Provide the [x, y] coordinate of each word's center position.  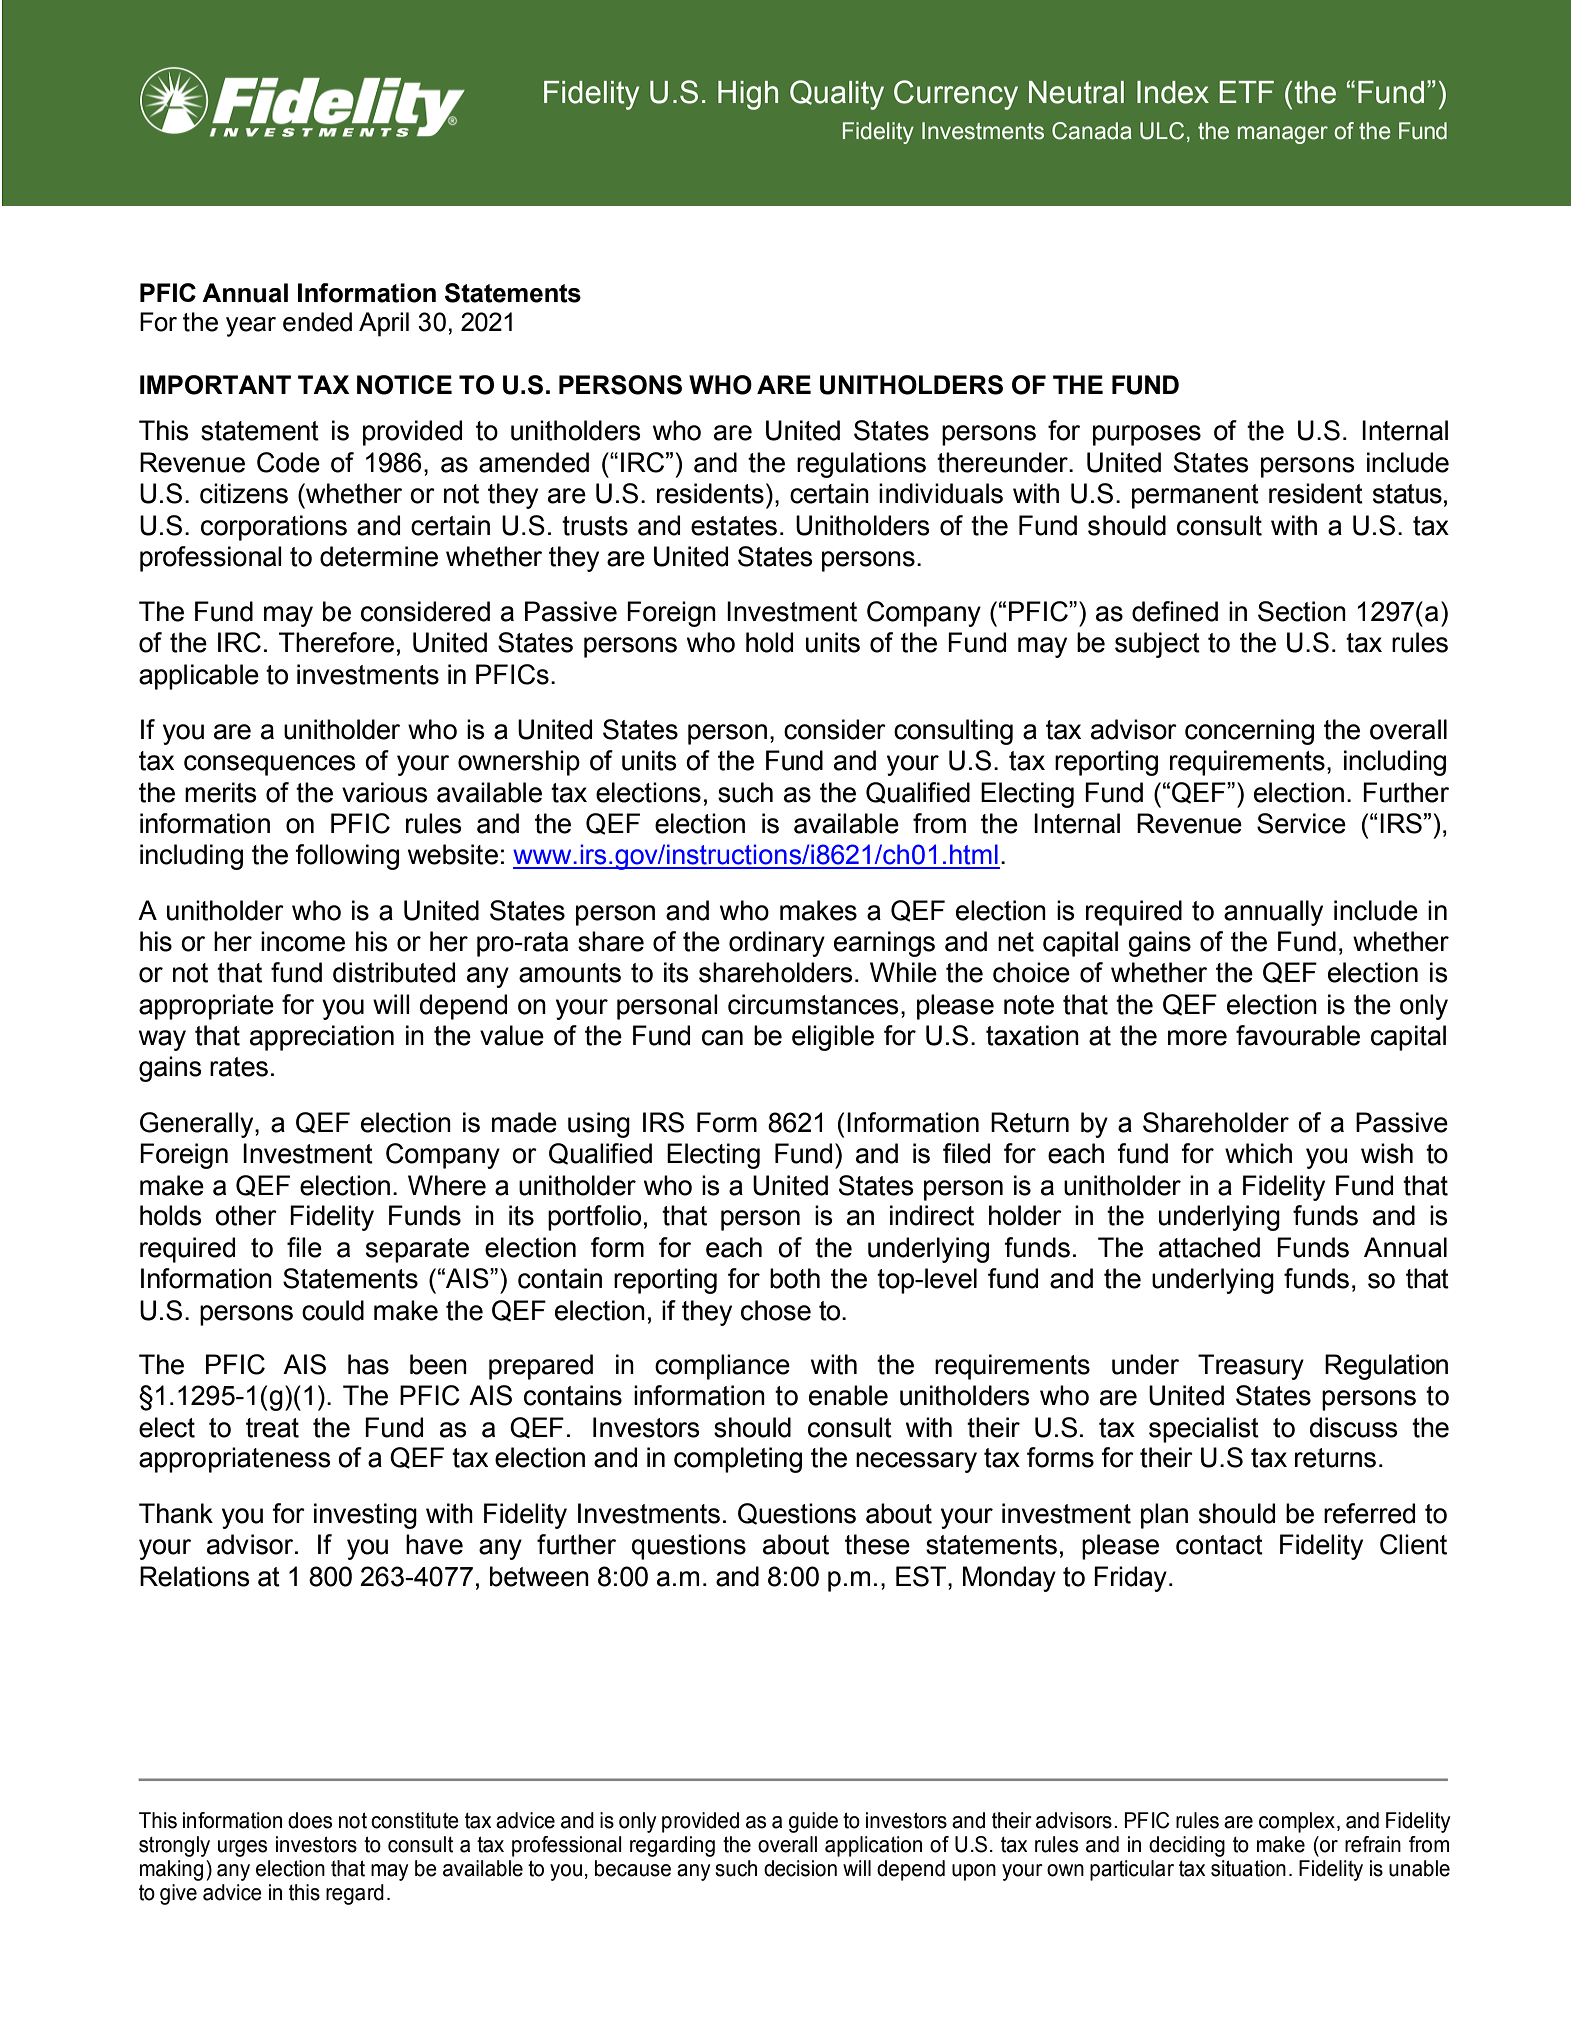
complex [1298, 1822]
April [384, 324]
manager [1283, 135]
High [748, 95]
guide [813, 1822]
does [310, 1820]
